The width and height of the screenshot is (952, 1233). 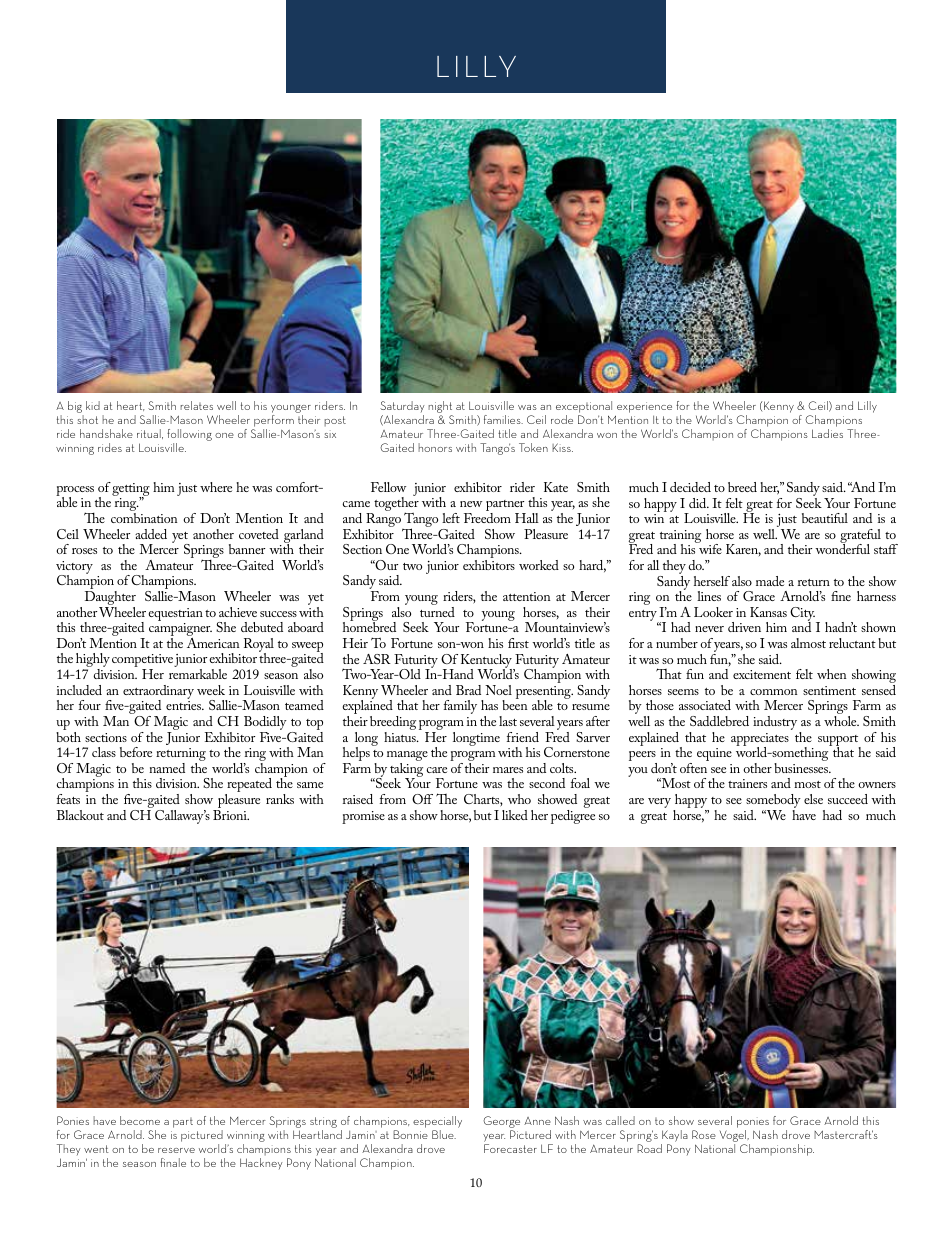 What do you see at coordinates (444, 1134) in the screenshot?
I see `Blue` at bounding box center [444, 1134].
